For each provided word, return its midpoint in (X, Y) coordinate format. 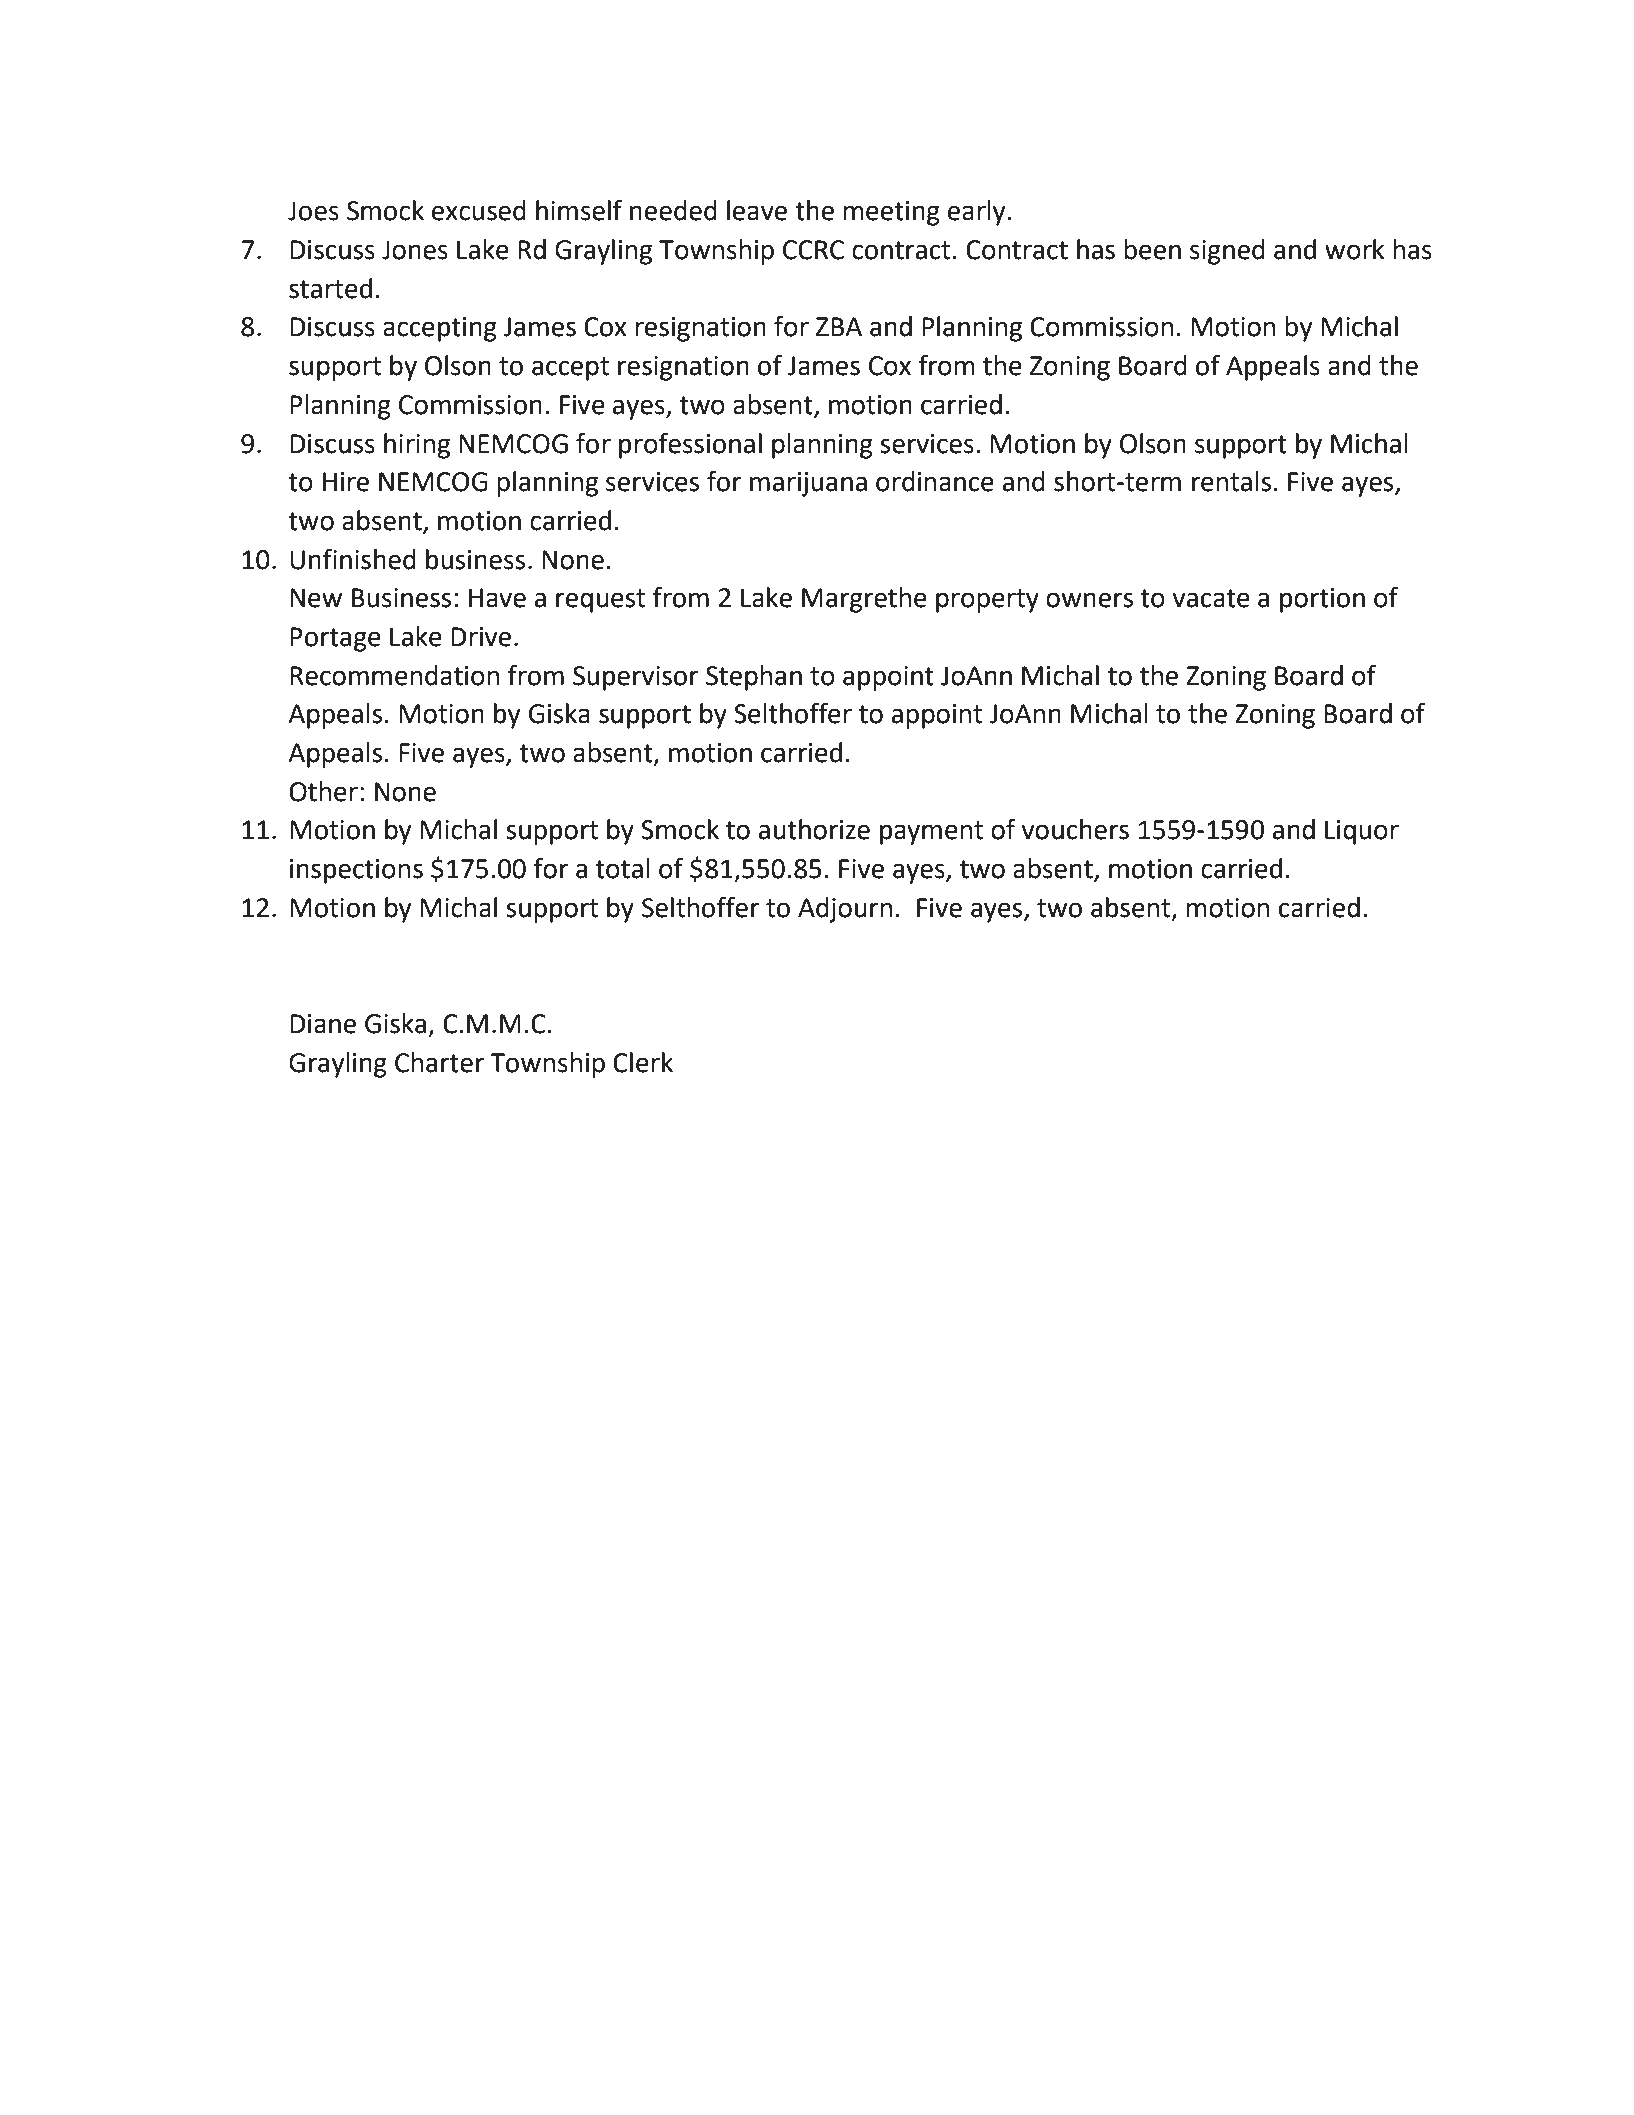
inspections (356, 871)
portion (1322, 600)
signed (1227, 252)
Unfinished (353, 559)
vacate (1211, 598)
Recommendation (394, 675)
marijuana (808, 484)
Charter (439, 1062)
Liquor (1362, 832)
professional (690, 445)
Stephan (754, 678)
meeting (891, 213)
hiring (417, 446)
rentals (1231, 481)
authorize (814, 829)
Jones (415, 250)
